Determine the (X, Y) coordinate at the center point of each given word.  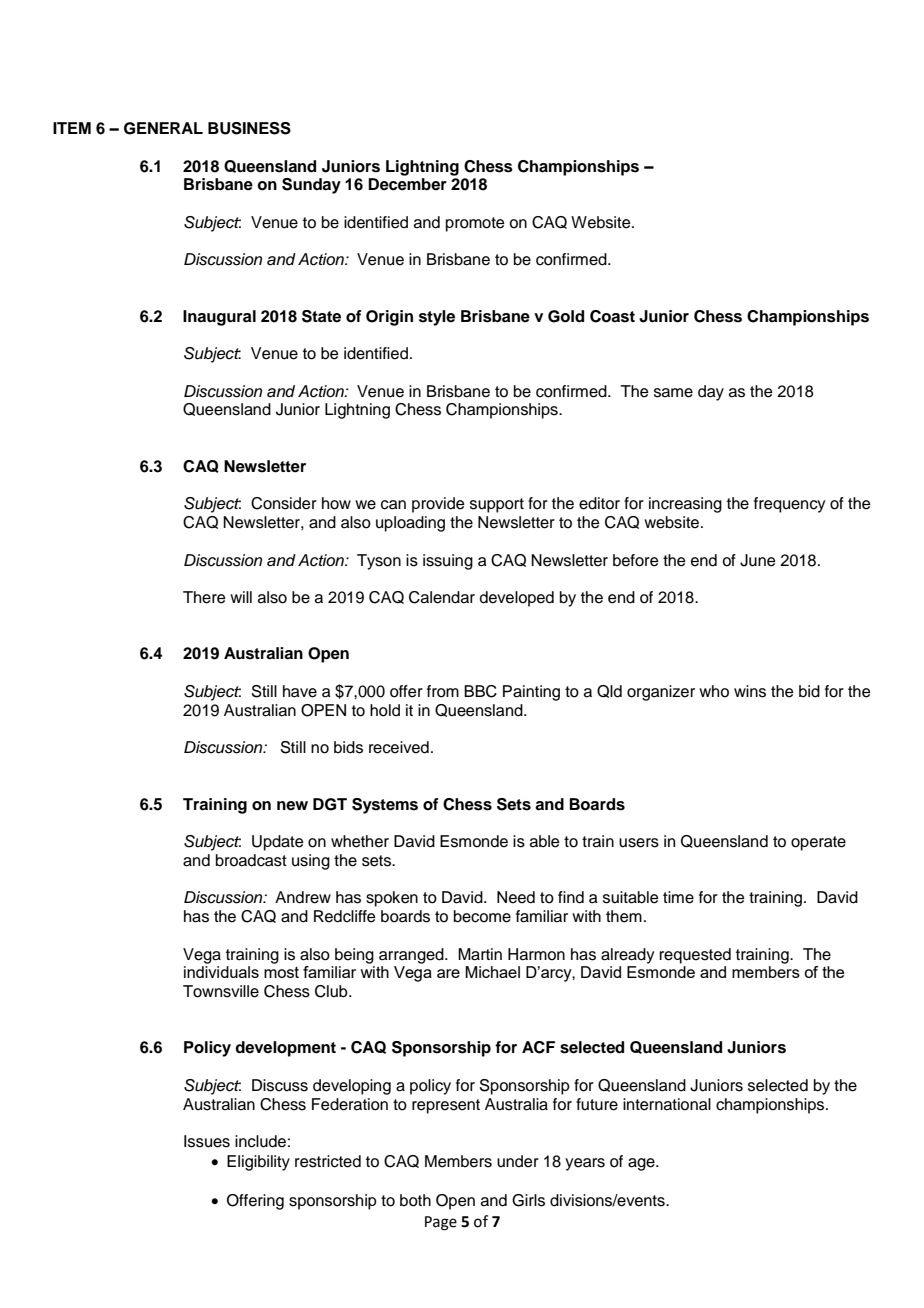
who (714, 691)
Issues (207, 1141)
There (204, 597)
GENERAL (163, 128)
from (443, 691)
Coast (612, 316)
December (407, 184)
